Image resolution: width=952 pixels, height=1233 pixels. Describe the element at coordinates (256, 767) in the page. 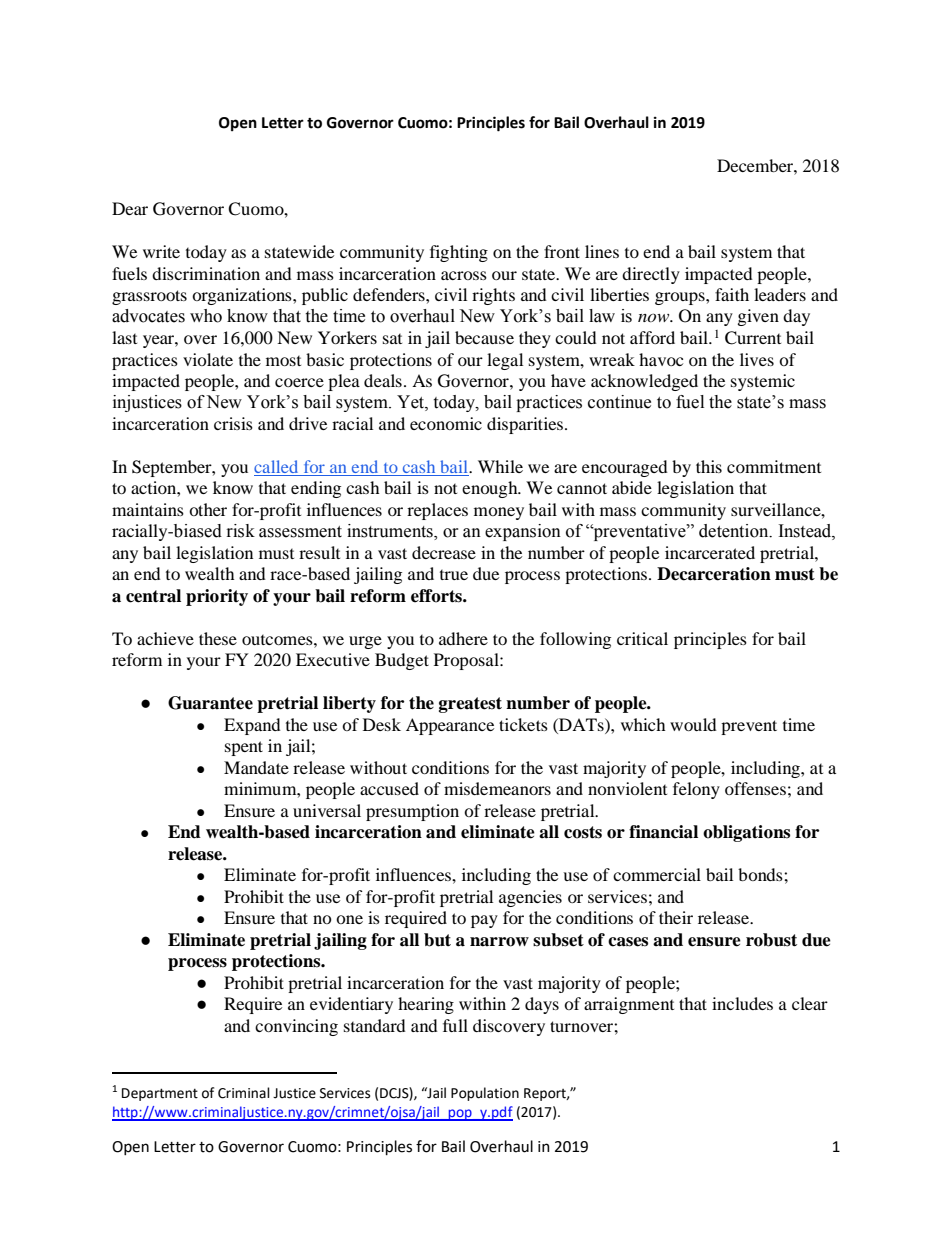

I see `Mandate` at that location.
